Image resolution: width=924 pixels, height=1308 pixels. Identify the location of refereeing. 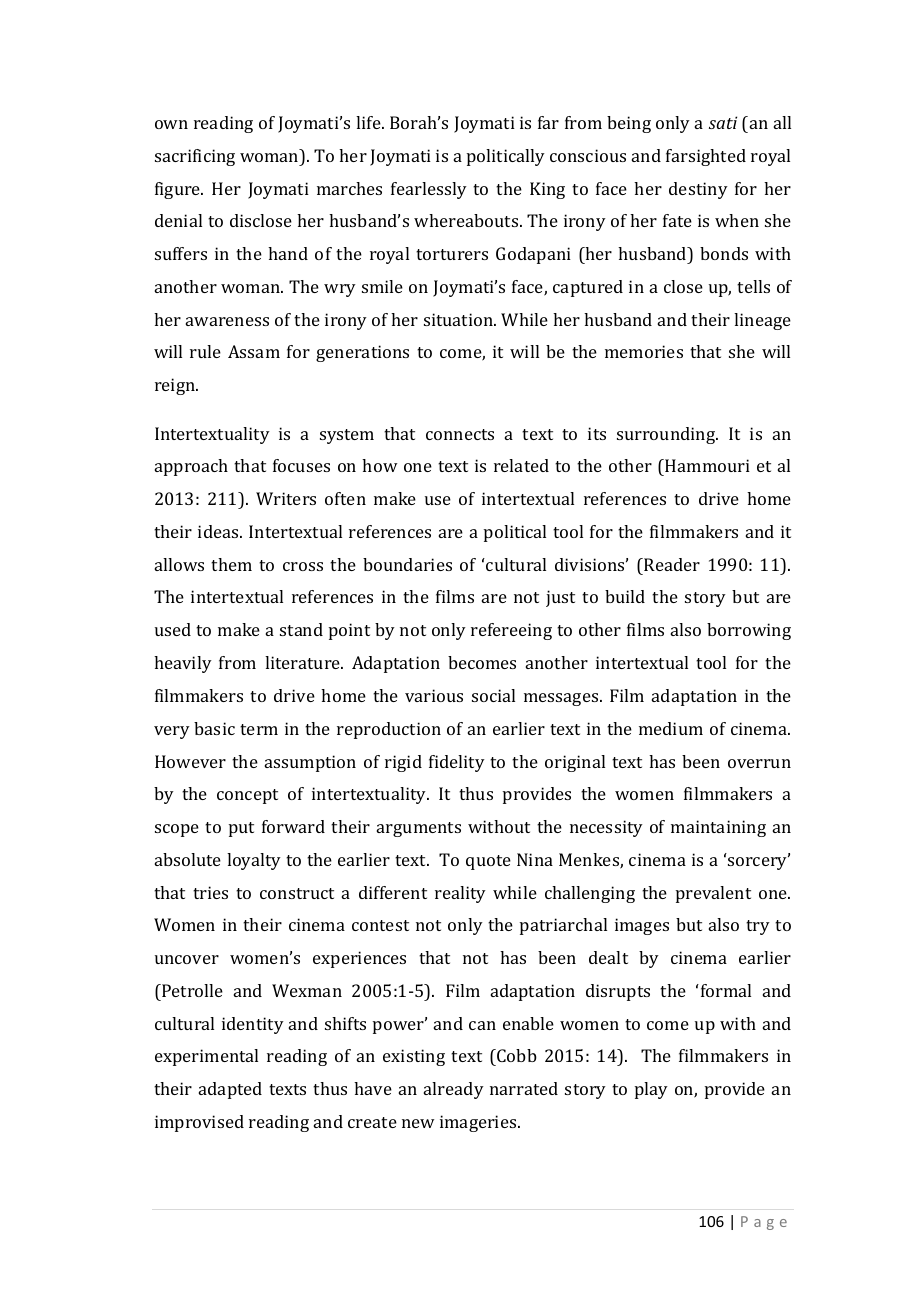
(511, 631).
